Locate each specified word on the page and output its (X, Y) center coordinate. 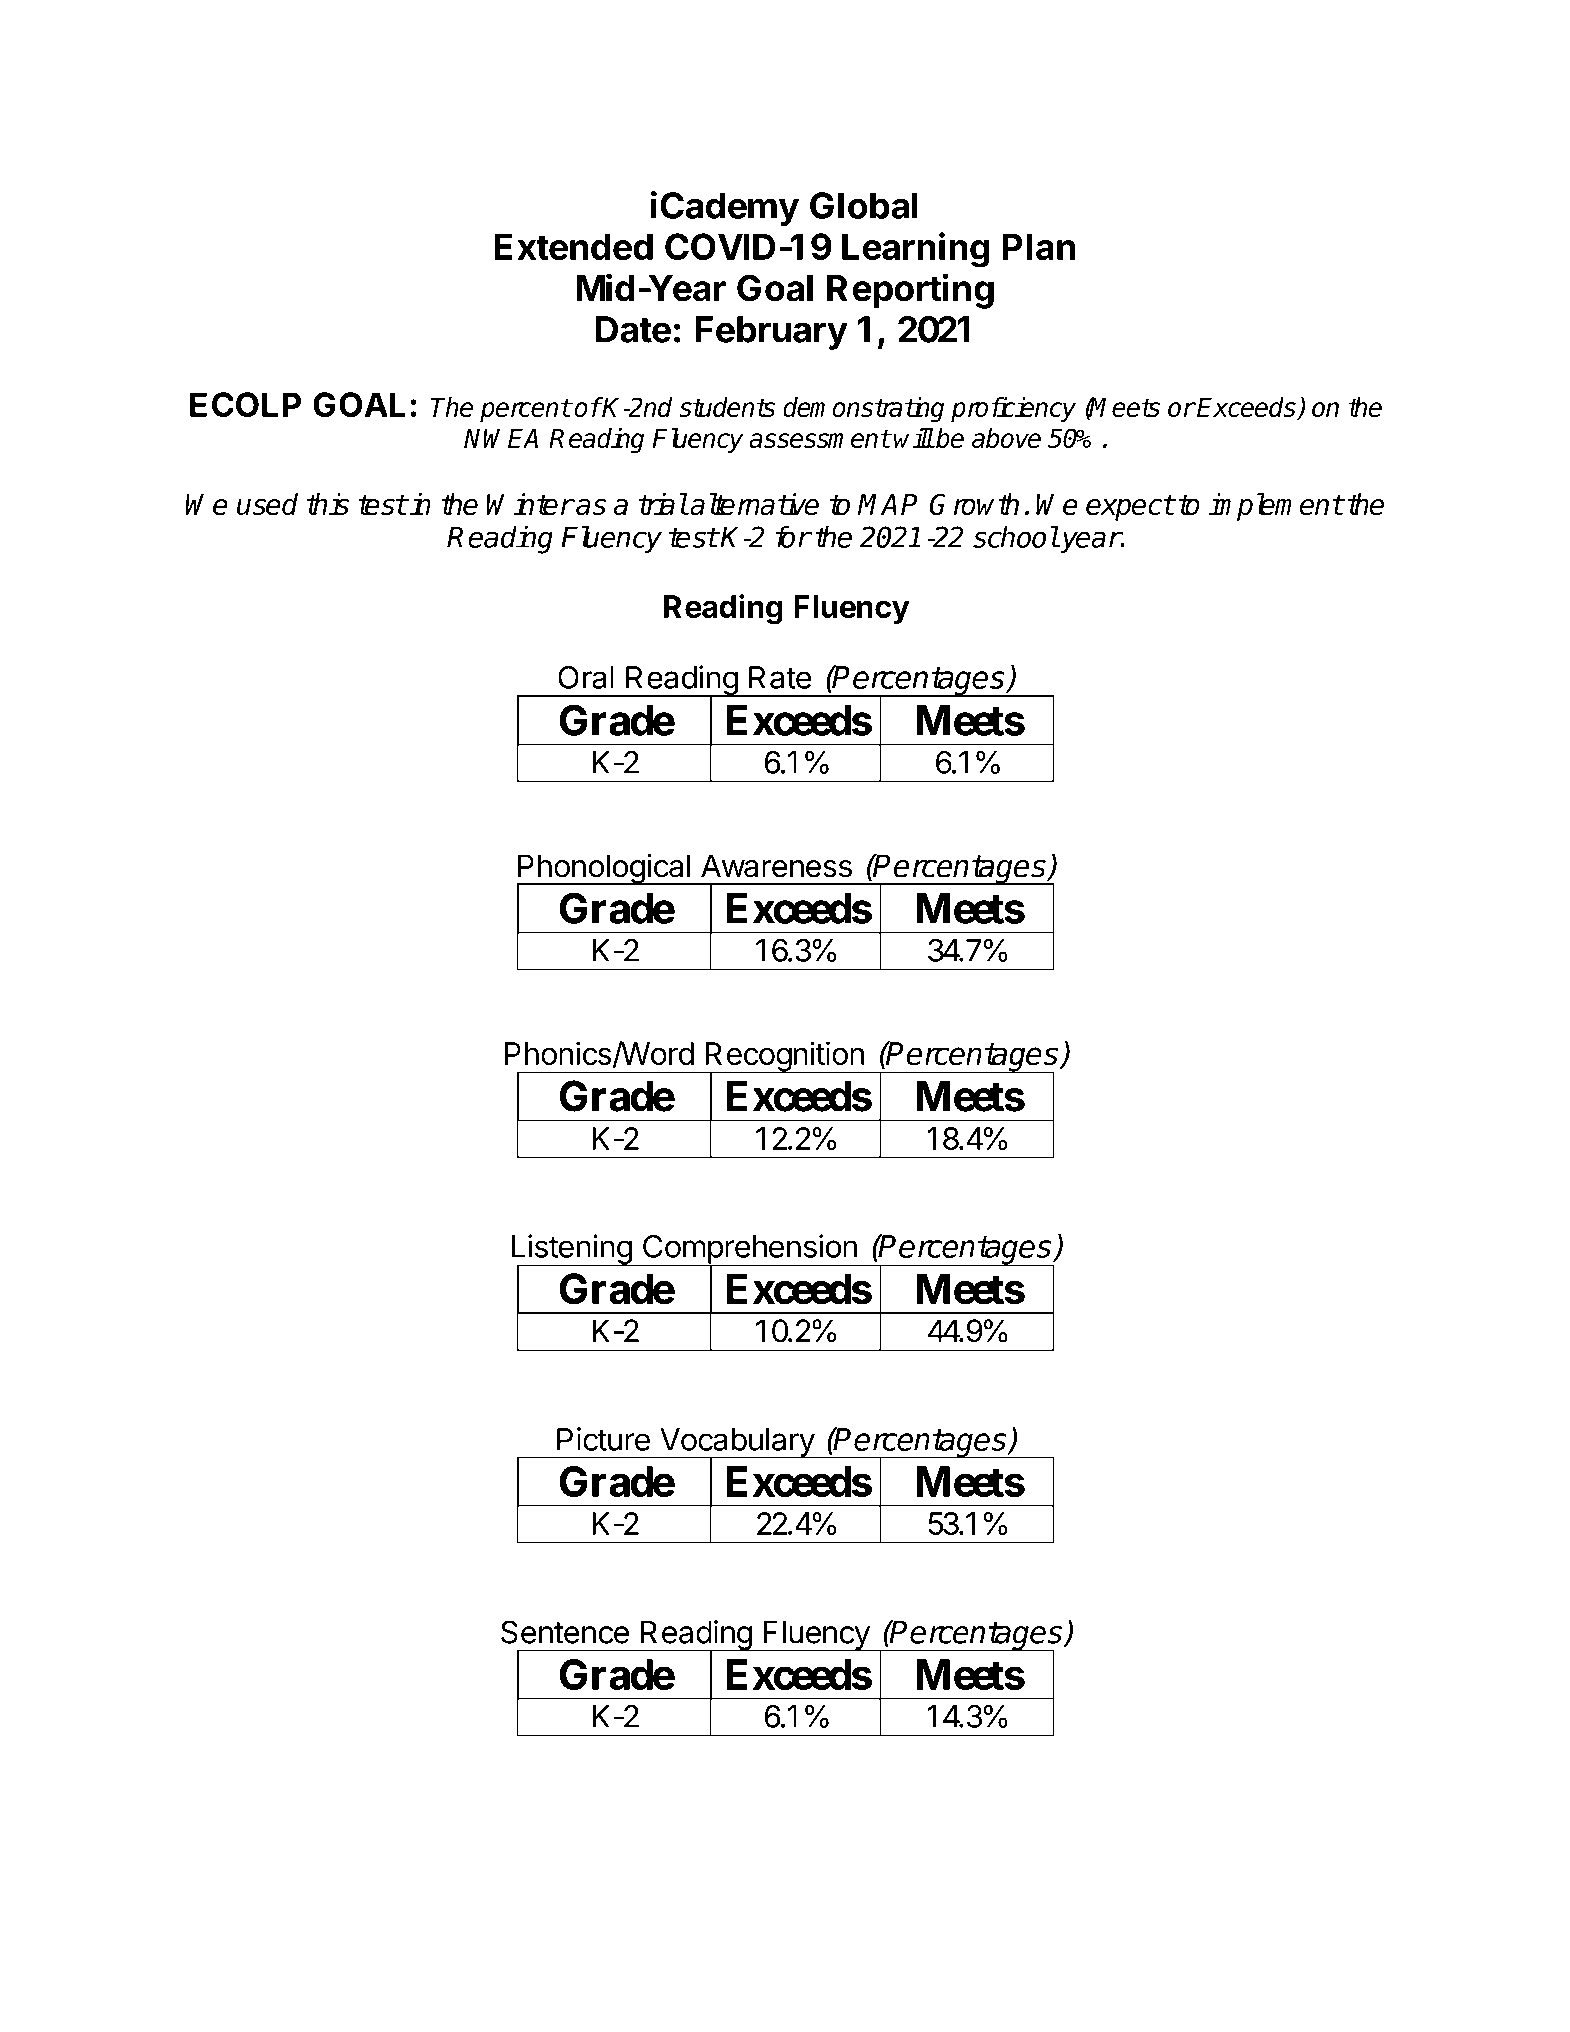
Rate (780, 677)
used (267, 504)
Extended (574, 246)
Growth (974, 504)
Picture (603, 1439)
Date (633, 329)
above (1006, 438)
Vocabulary (737, 1444)
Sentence (565, 1632)
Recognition (784, 1057)
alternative (754, 504)
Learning (916, 250)
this (328, 504)
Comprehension (749, 1250)
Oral (586, 677)
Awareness (776, 866)
